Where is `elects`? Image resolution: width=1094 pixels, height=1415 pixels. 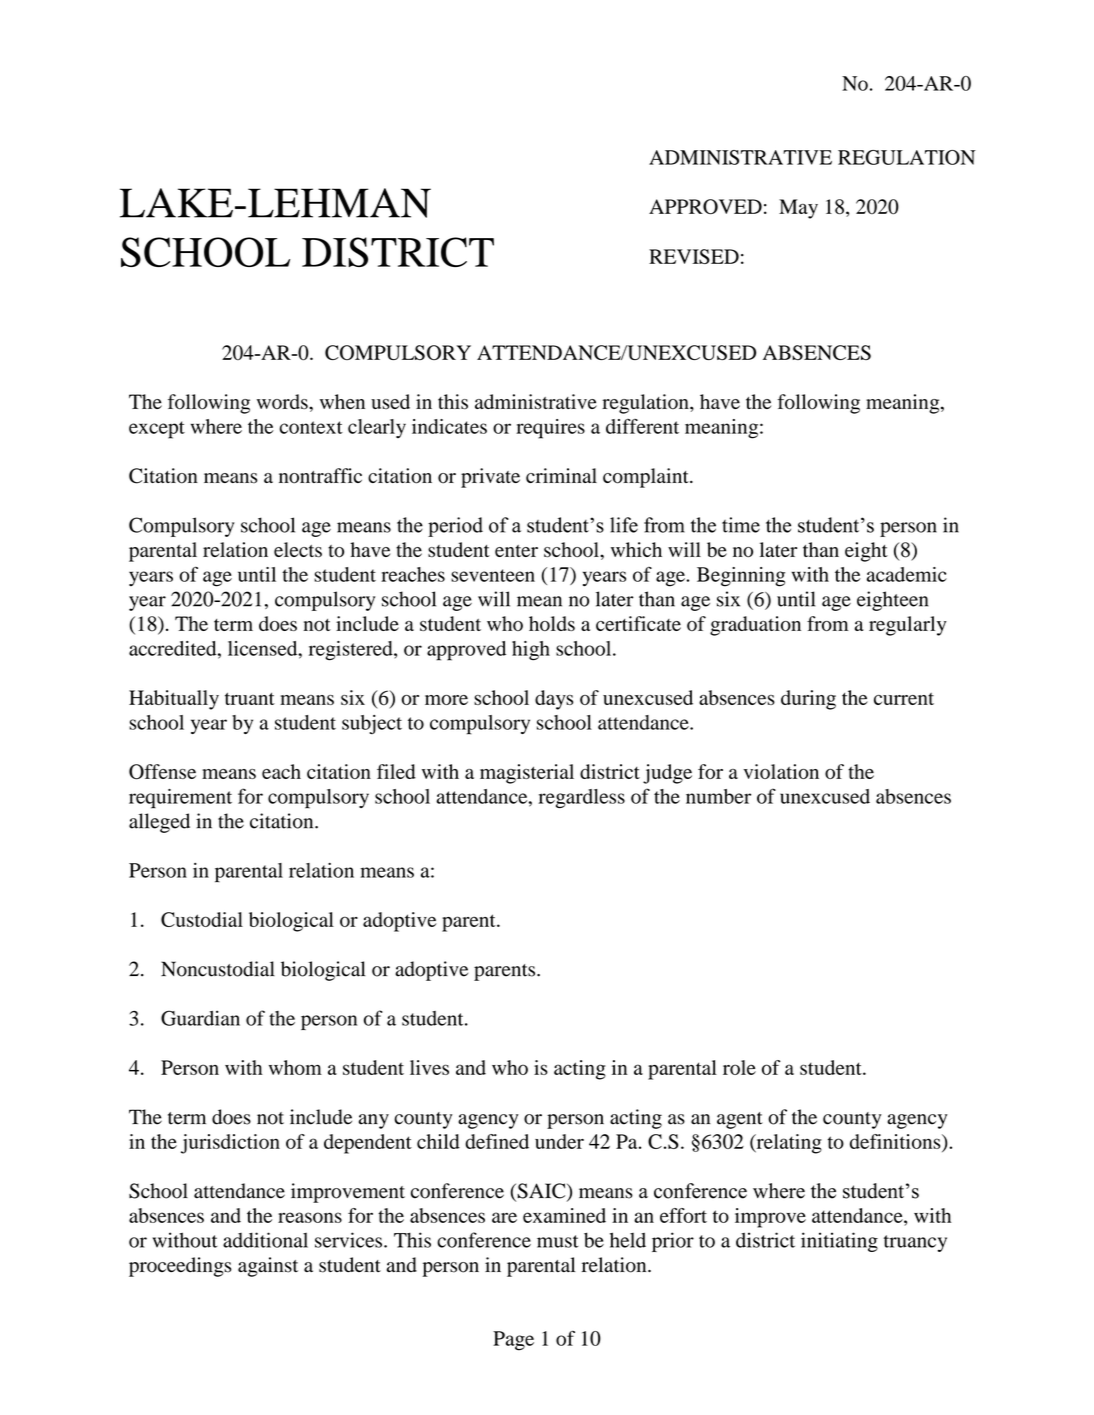 elects is located at coordinates (298, 549).
